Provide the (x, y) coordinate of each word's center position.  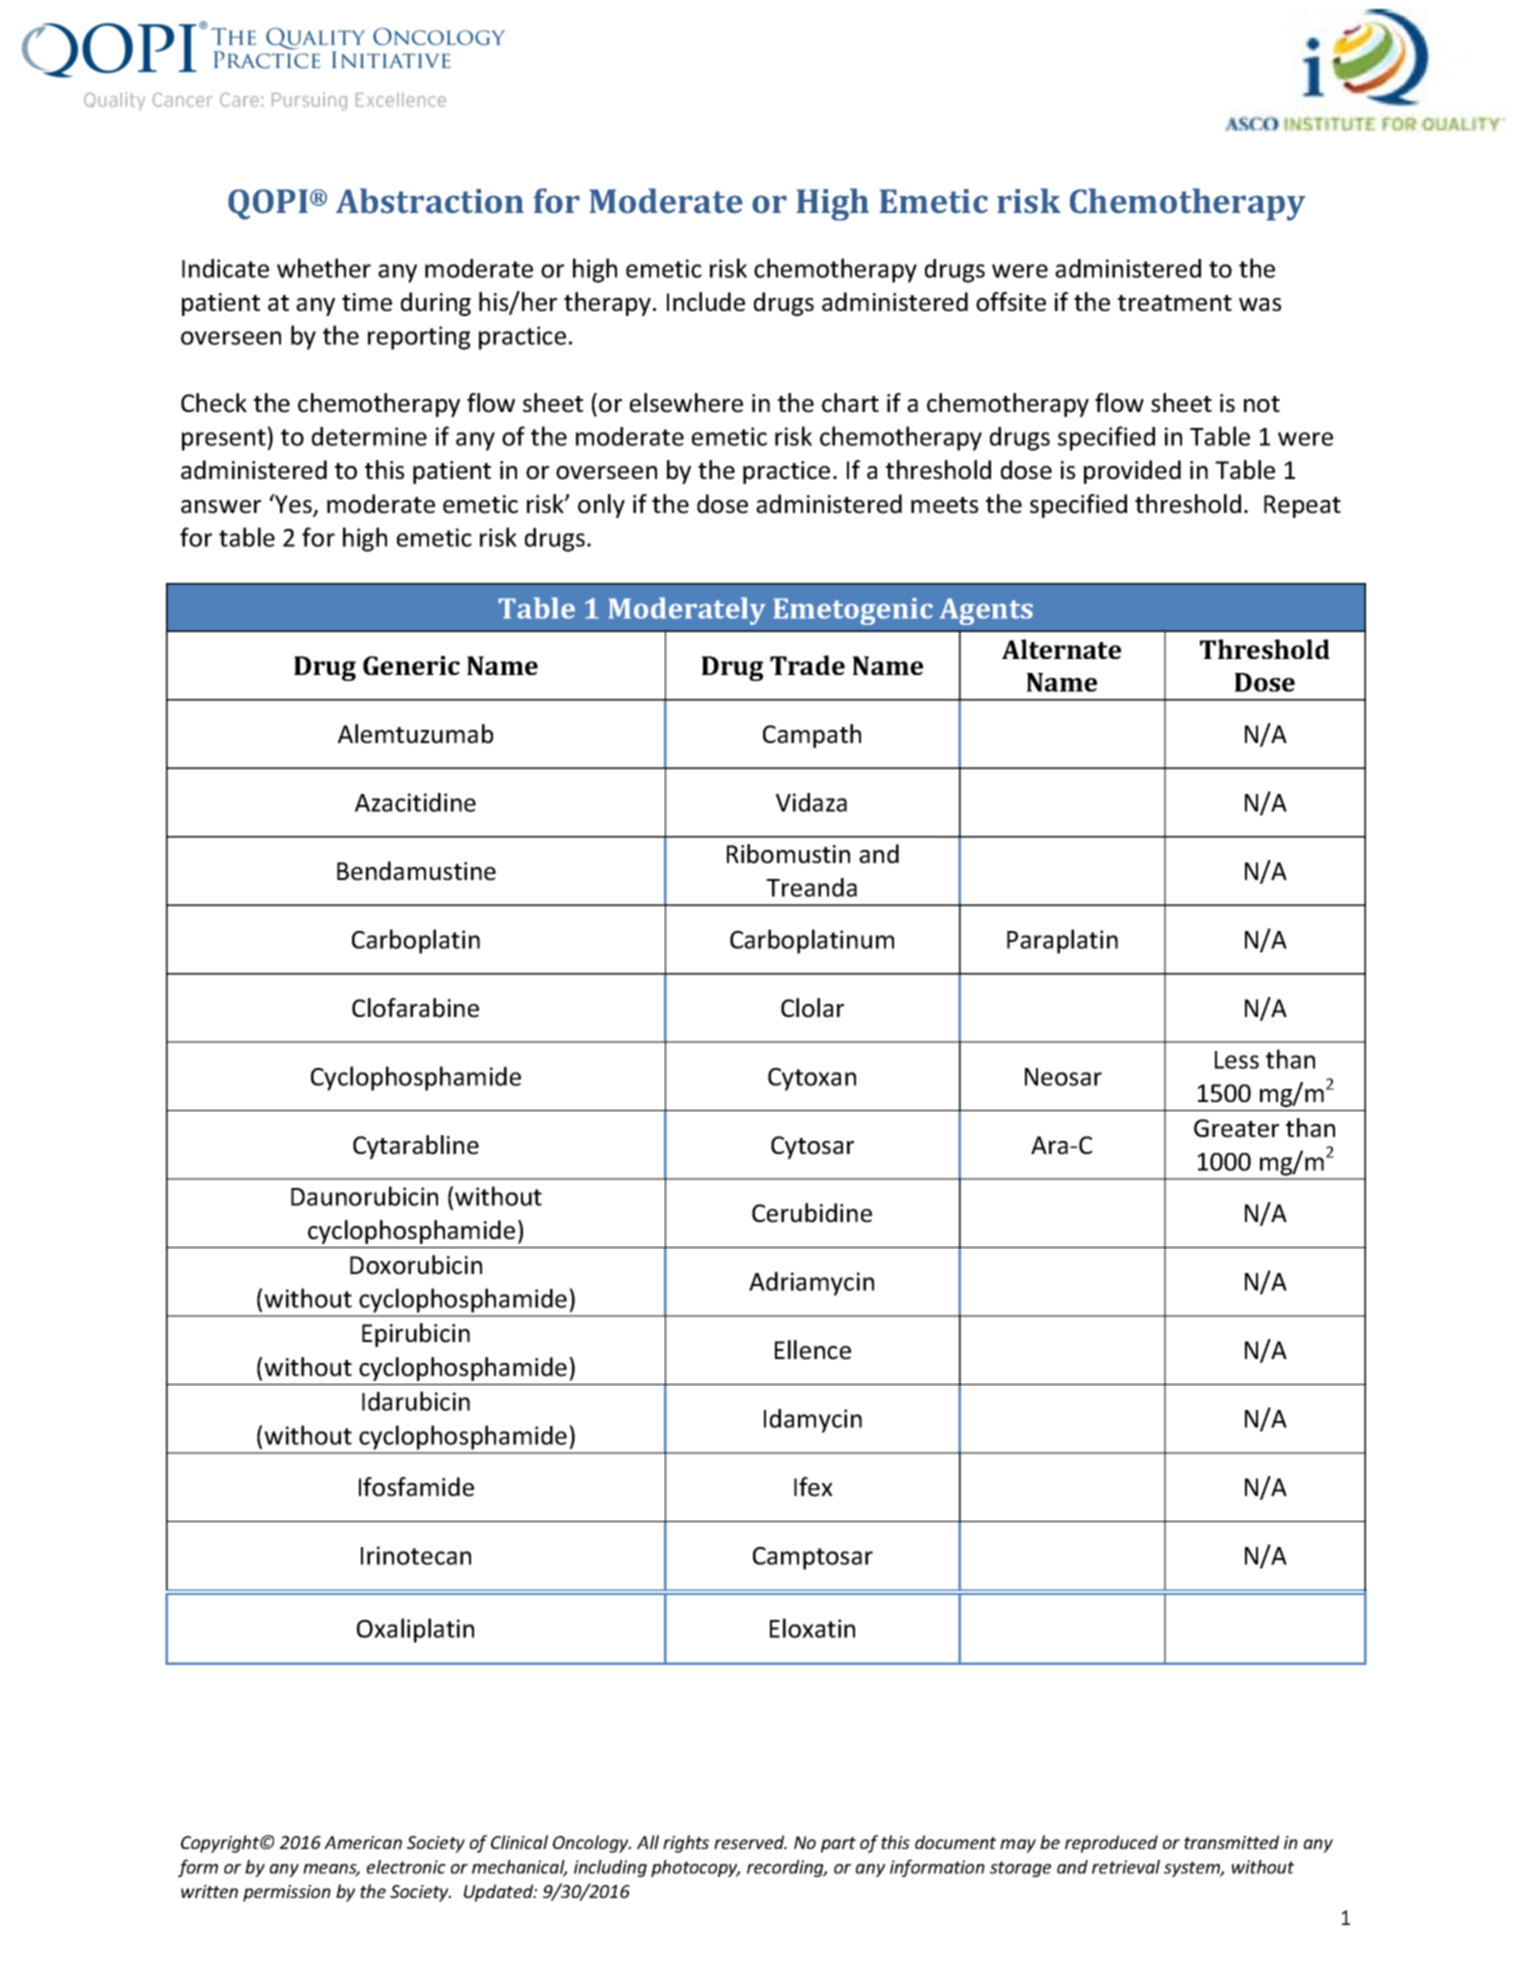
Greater (1236, 1128)
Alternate (1061, 649)
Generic (411, 665)
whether (324, 268)
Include (706, 302)
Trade (807, 665)
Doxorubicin (416, 1265)
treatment (1175, 303)
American (363, 1842)
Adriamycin (811, 1284)
